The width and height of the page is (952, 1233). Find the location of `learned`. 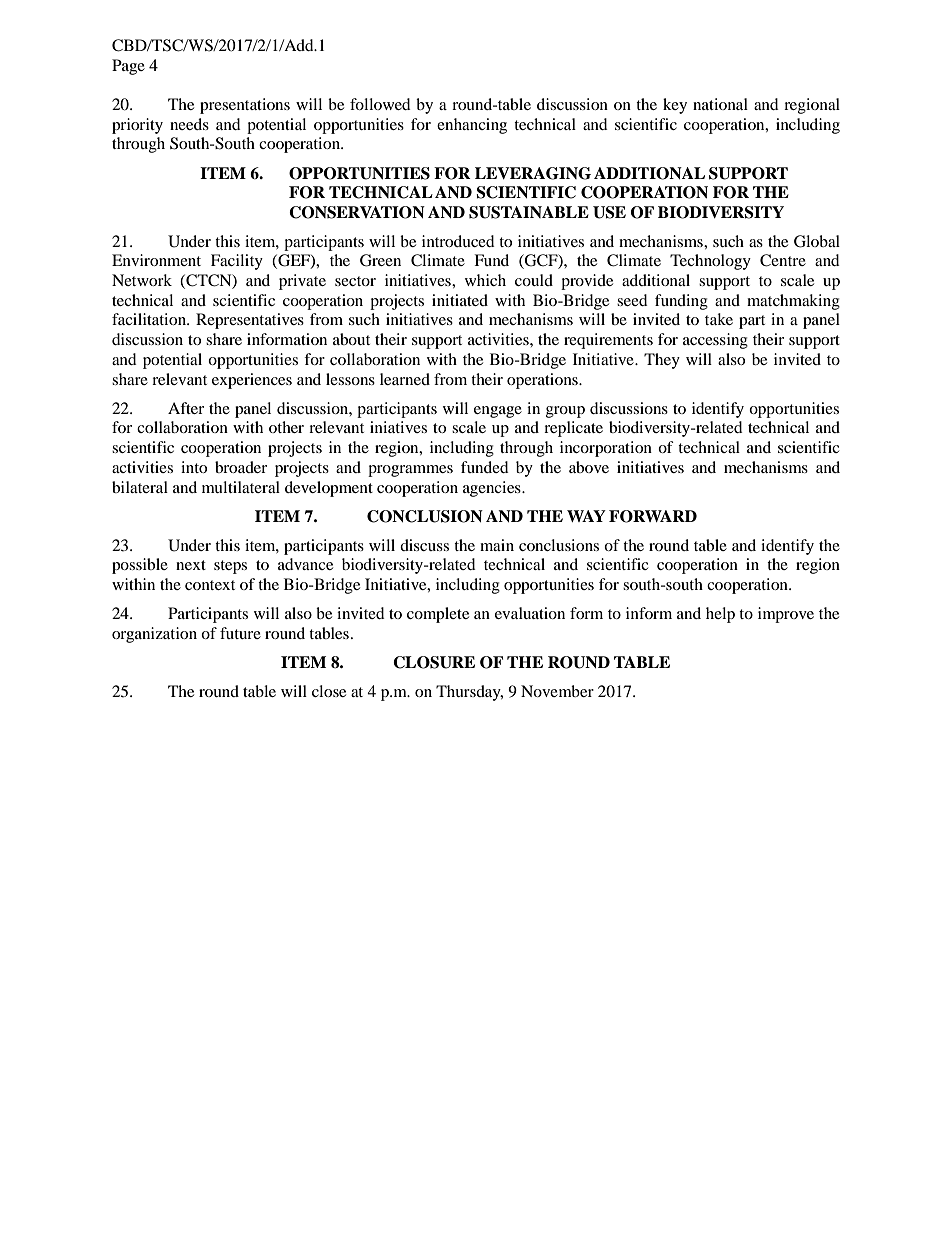

learned is located at coordinates (405, 379).
